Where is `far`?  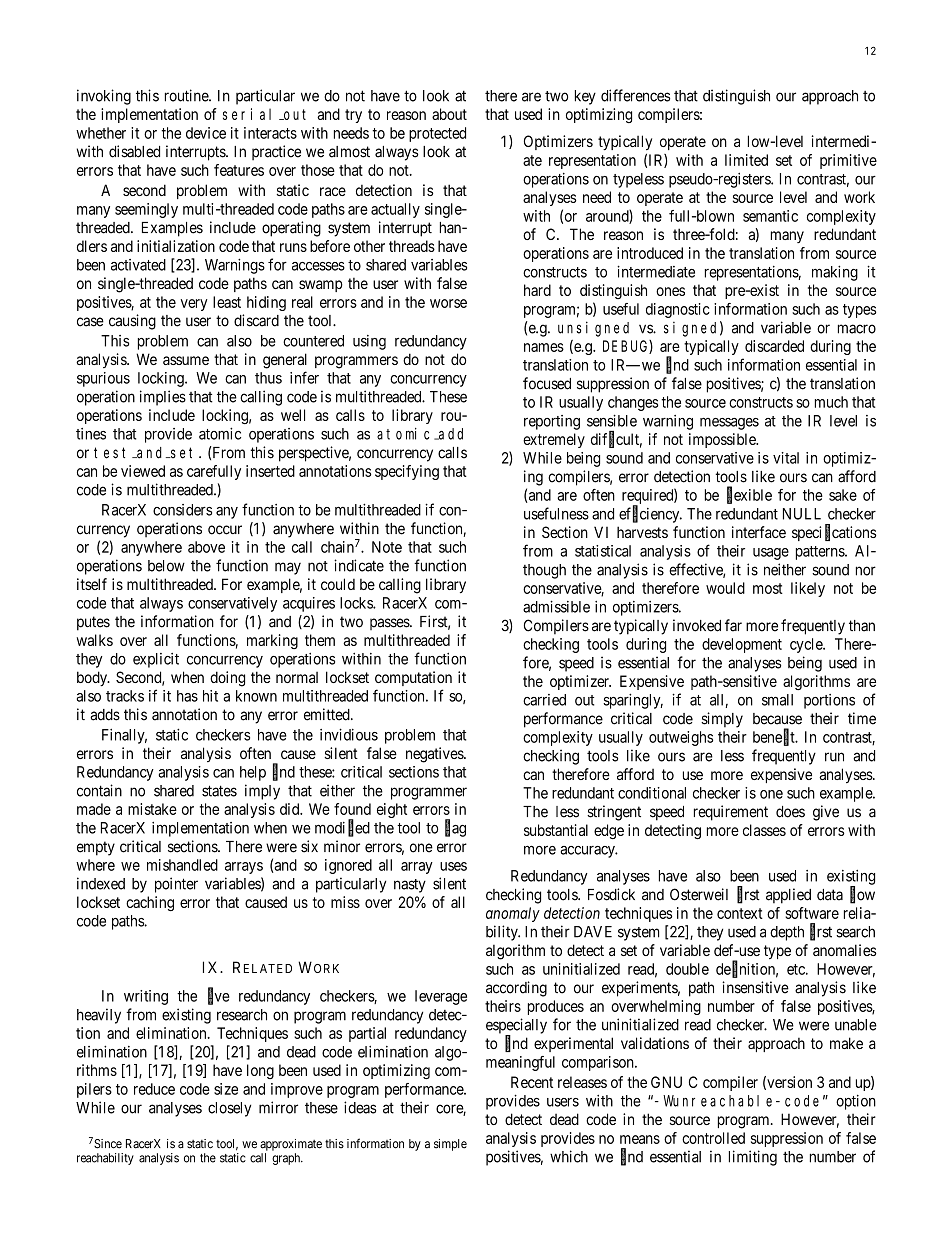
far is located at coordinates (733, 625).
